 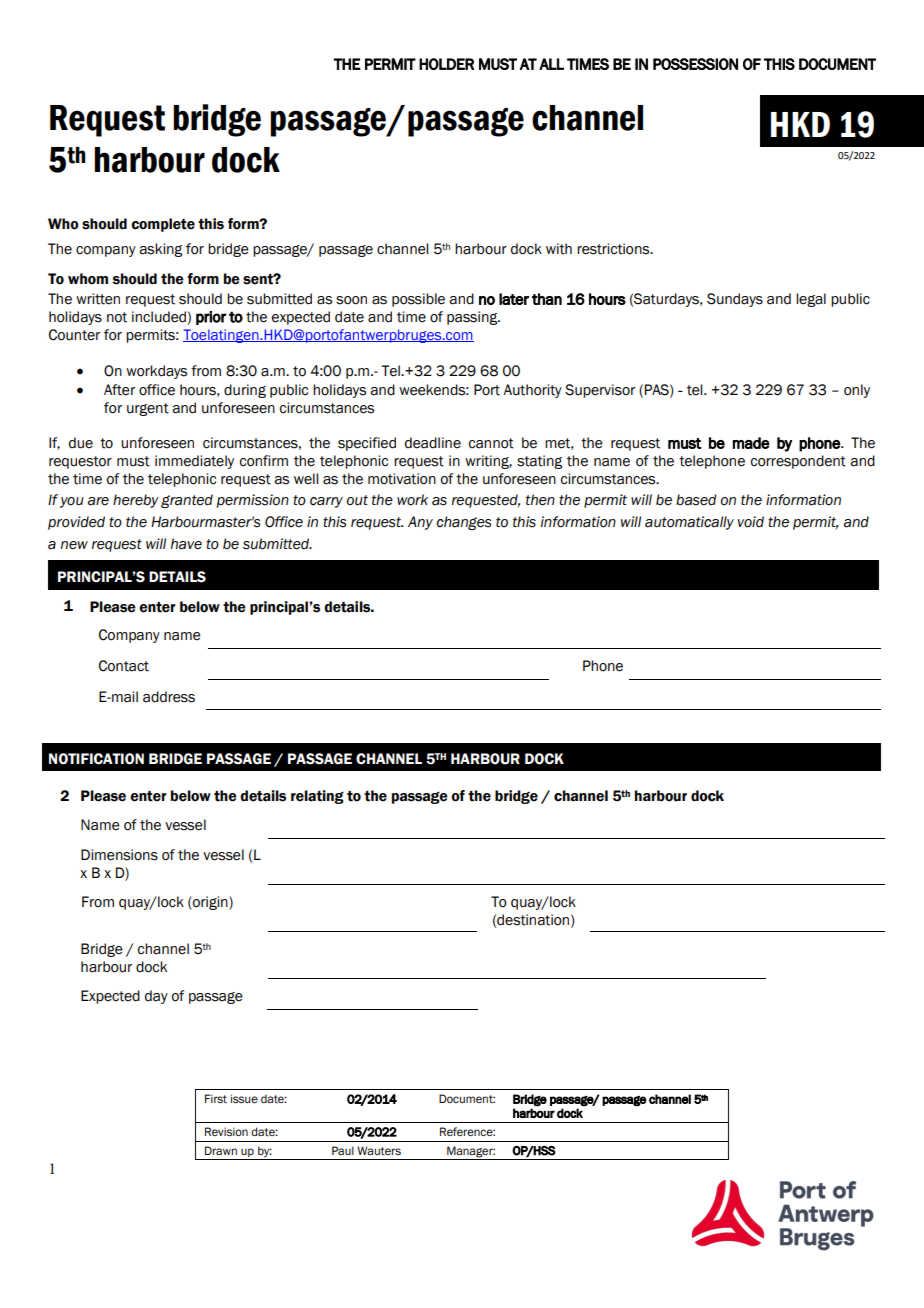 I want to click on complete, so click(x=163, y=225).
